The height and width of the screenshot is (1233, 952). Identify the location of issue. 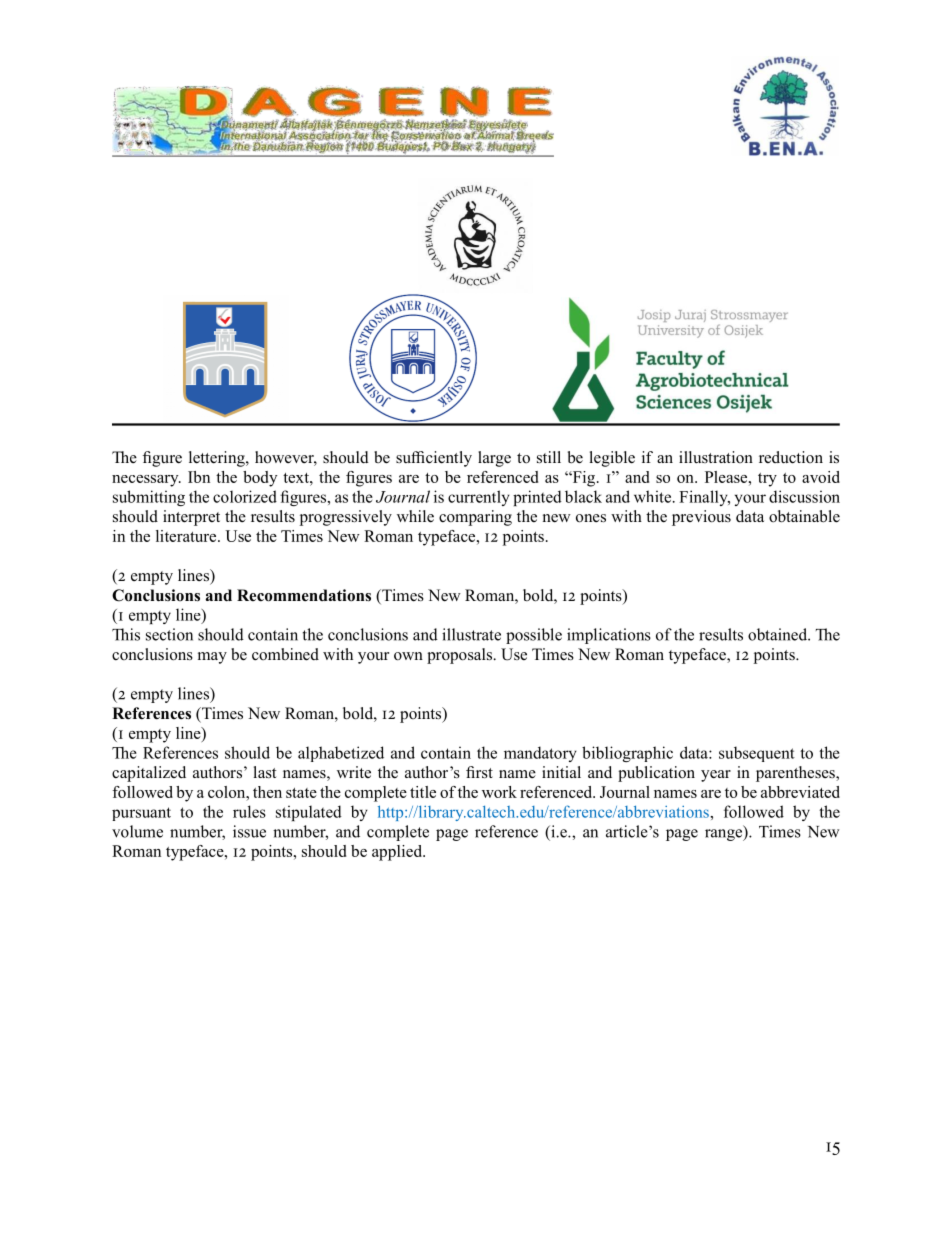
(249, 831).
